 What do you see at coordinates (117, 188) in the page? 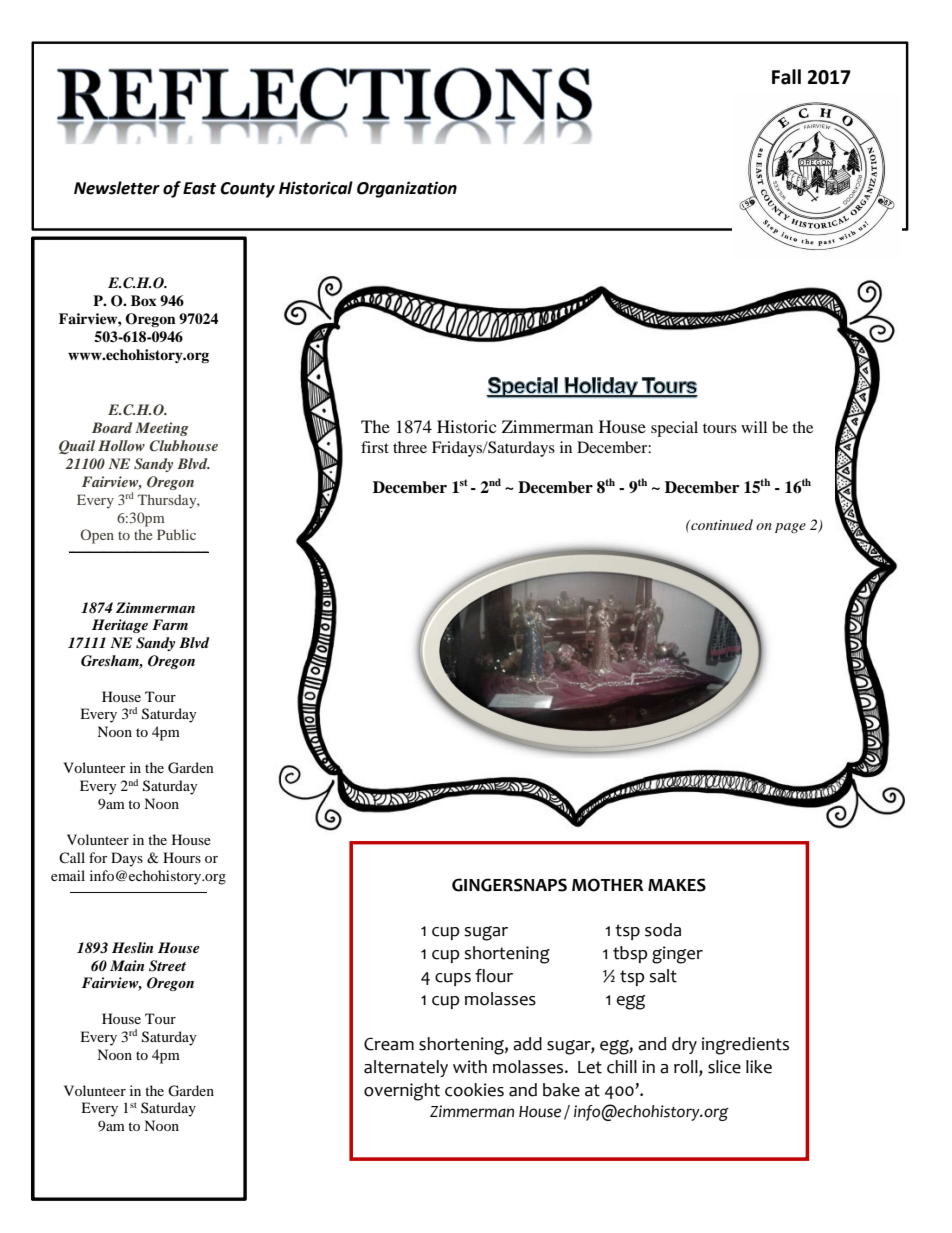
I see `Newsletter` at bounding box center [117, 188].
